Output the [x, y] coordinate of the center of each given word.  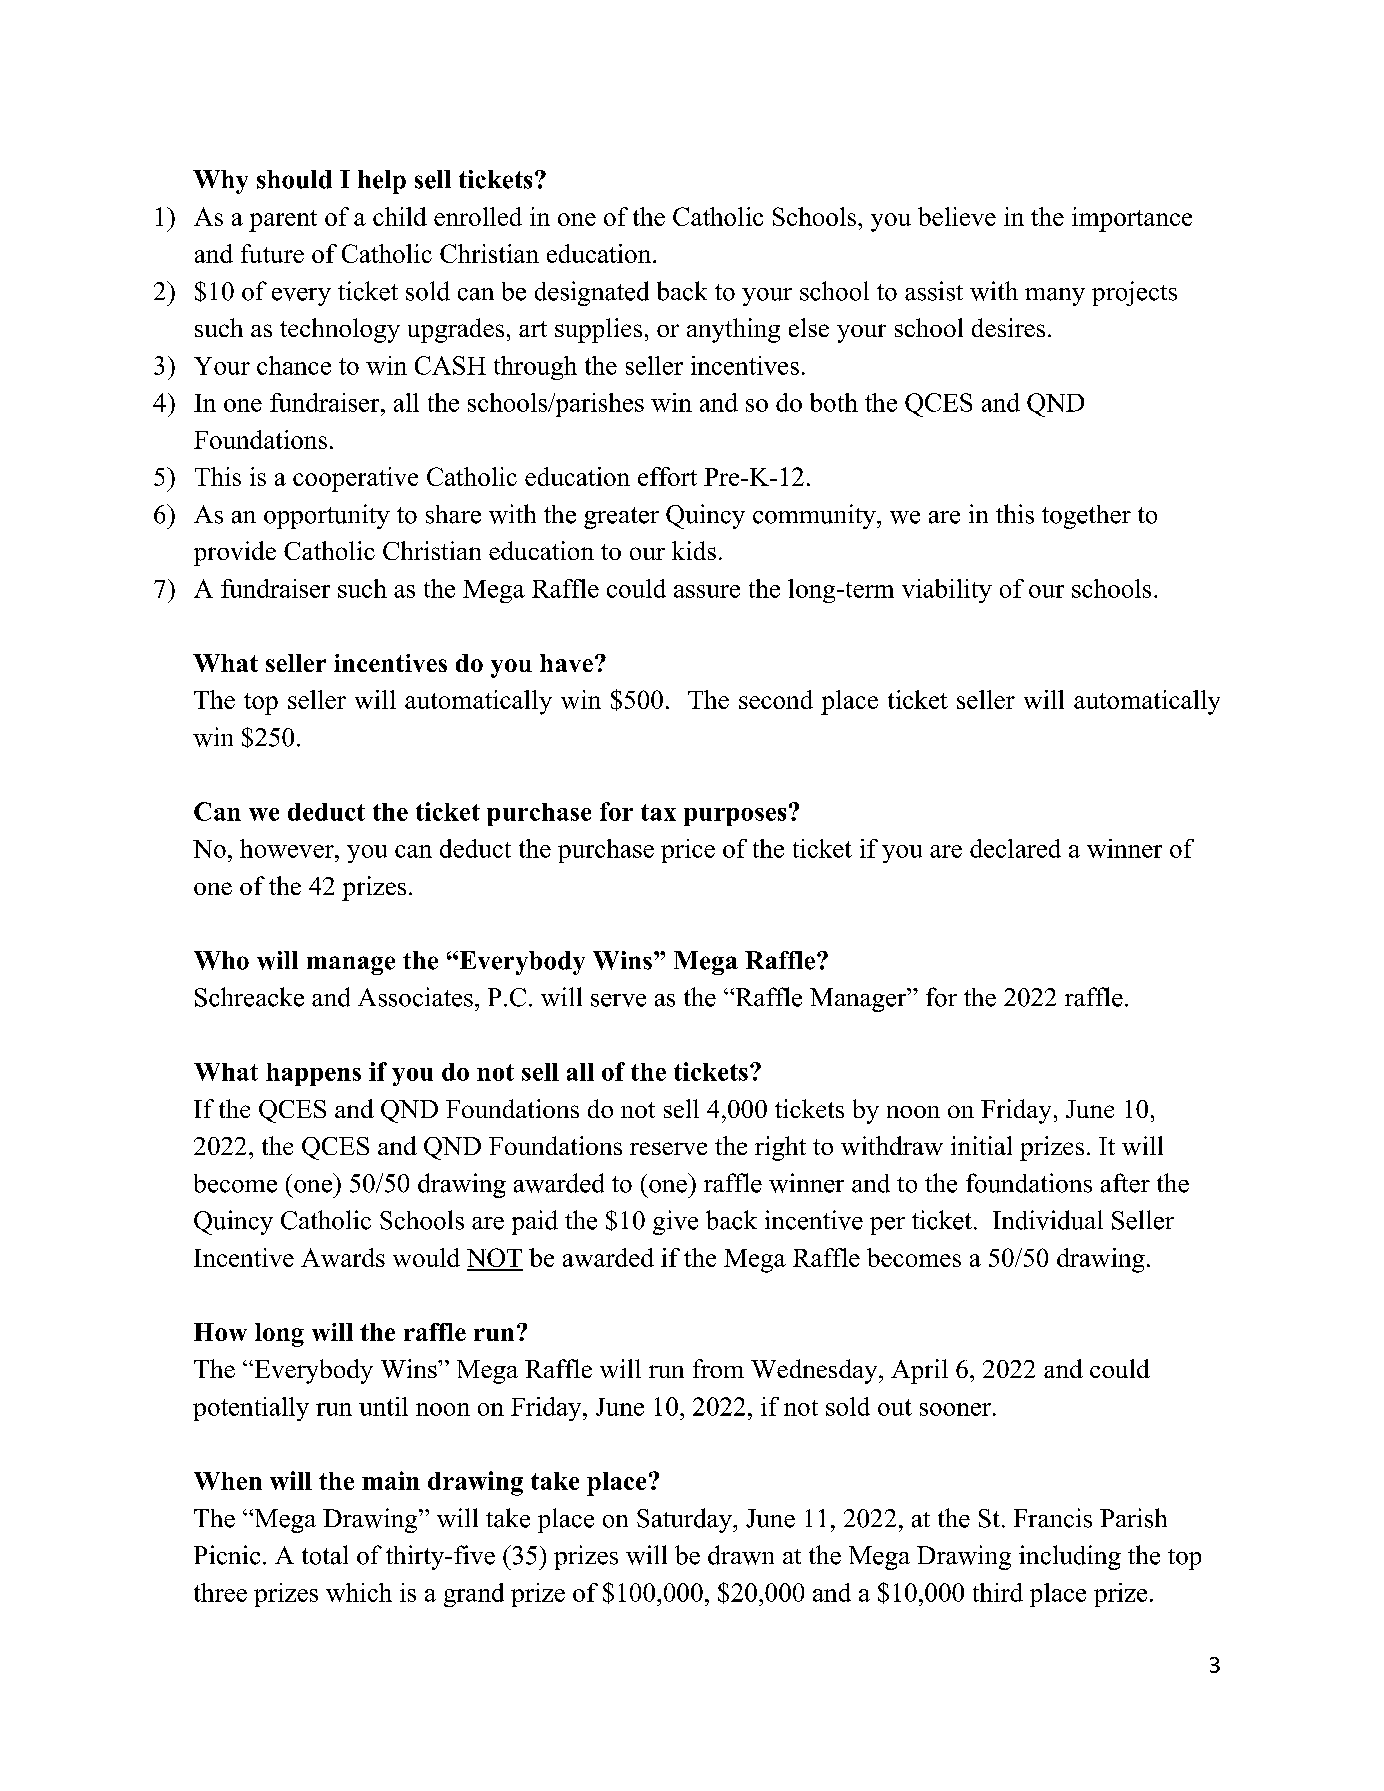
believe [957, 216]
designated [592, 293]
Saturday [685, 1520]
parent [283, 221]
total [325, 1555]
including [1070, 1557]
